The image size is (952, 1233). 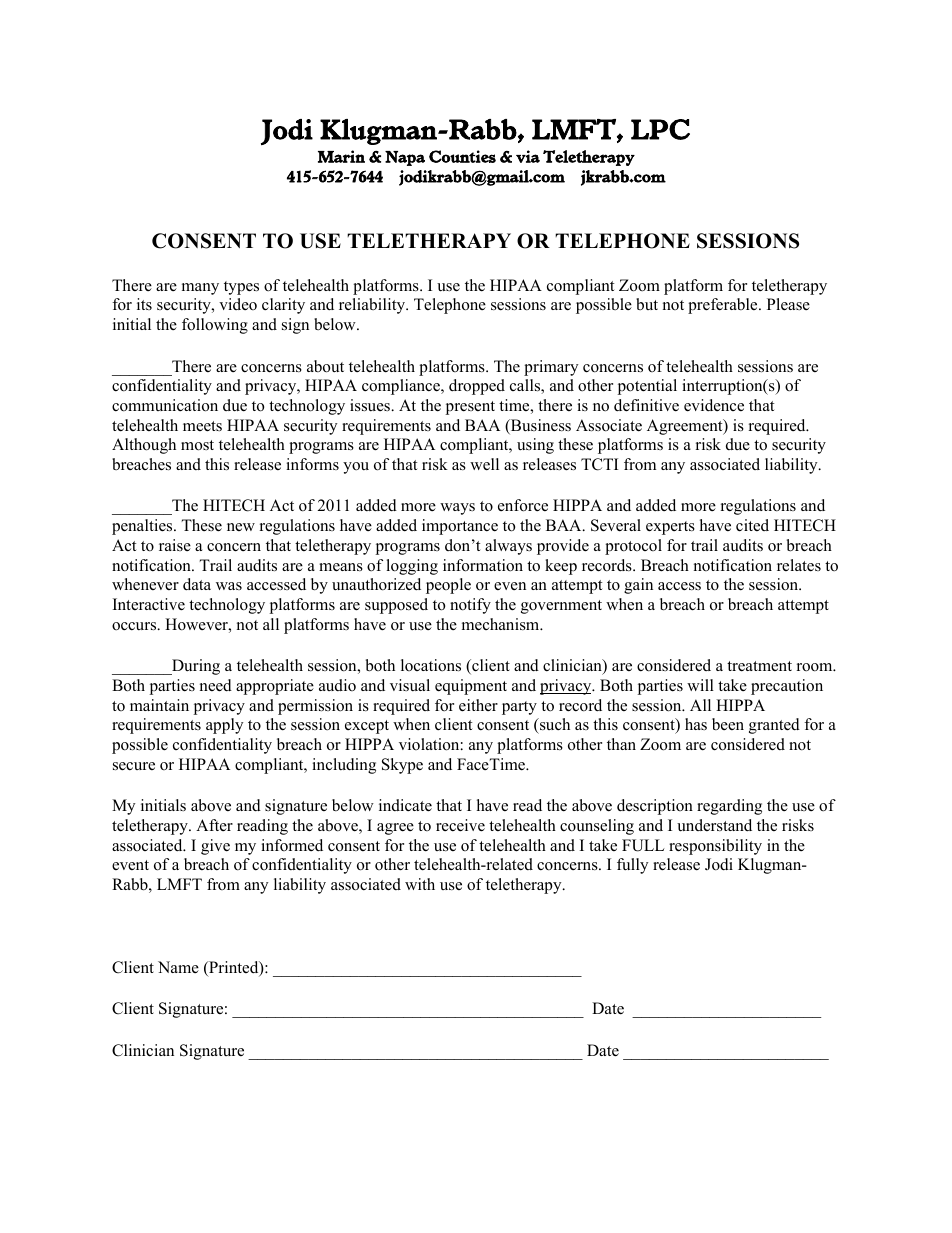 I want to click on Marin, so click(x=341, y=156).
